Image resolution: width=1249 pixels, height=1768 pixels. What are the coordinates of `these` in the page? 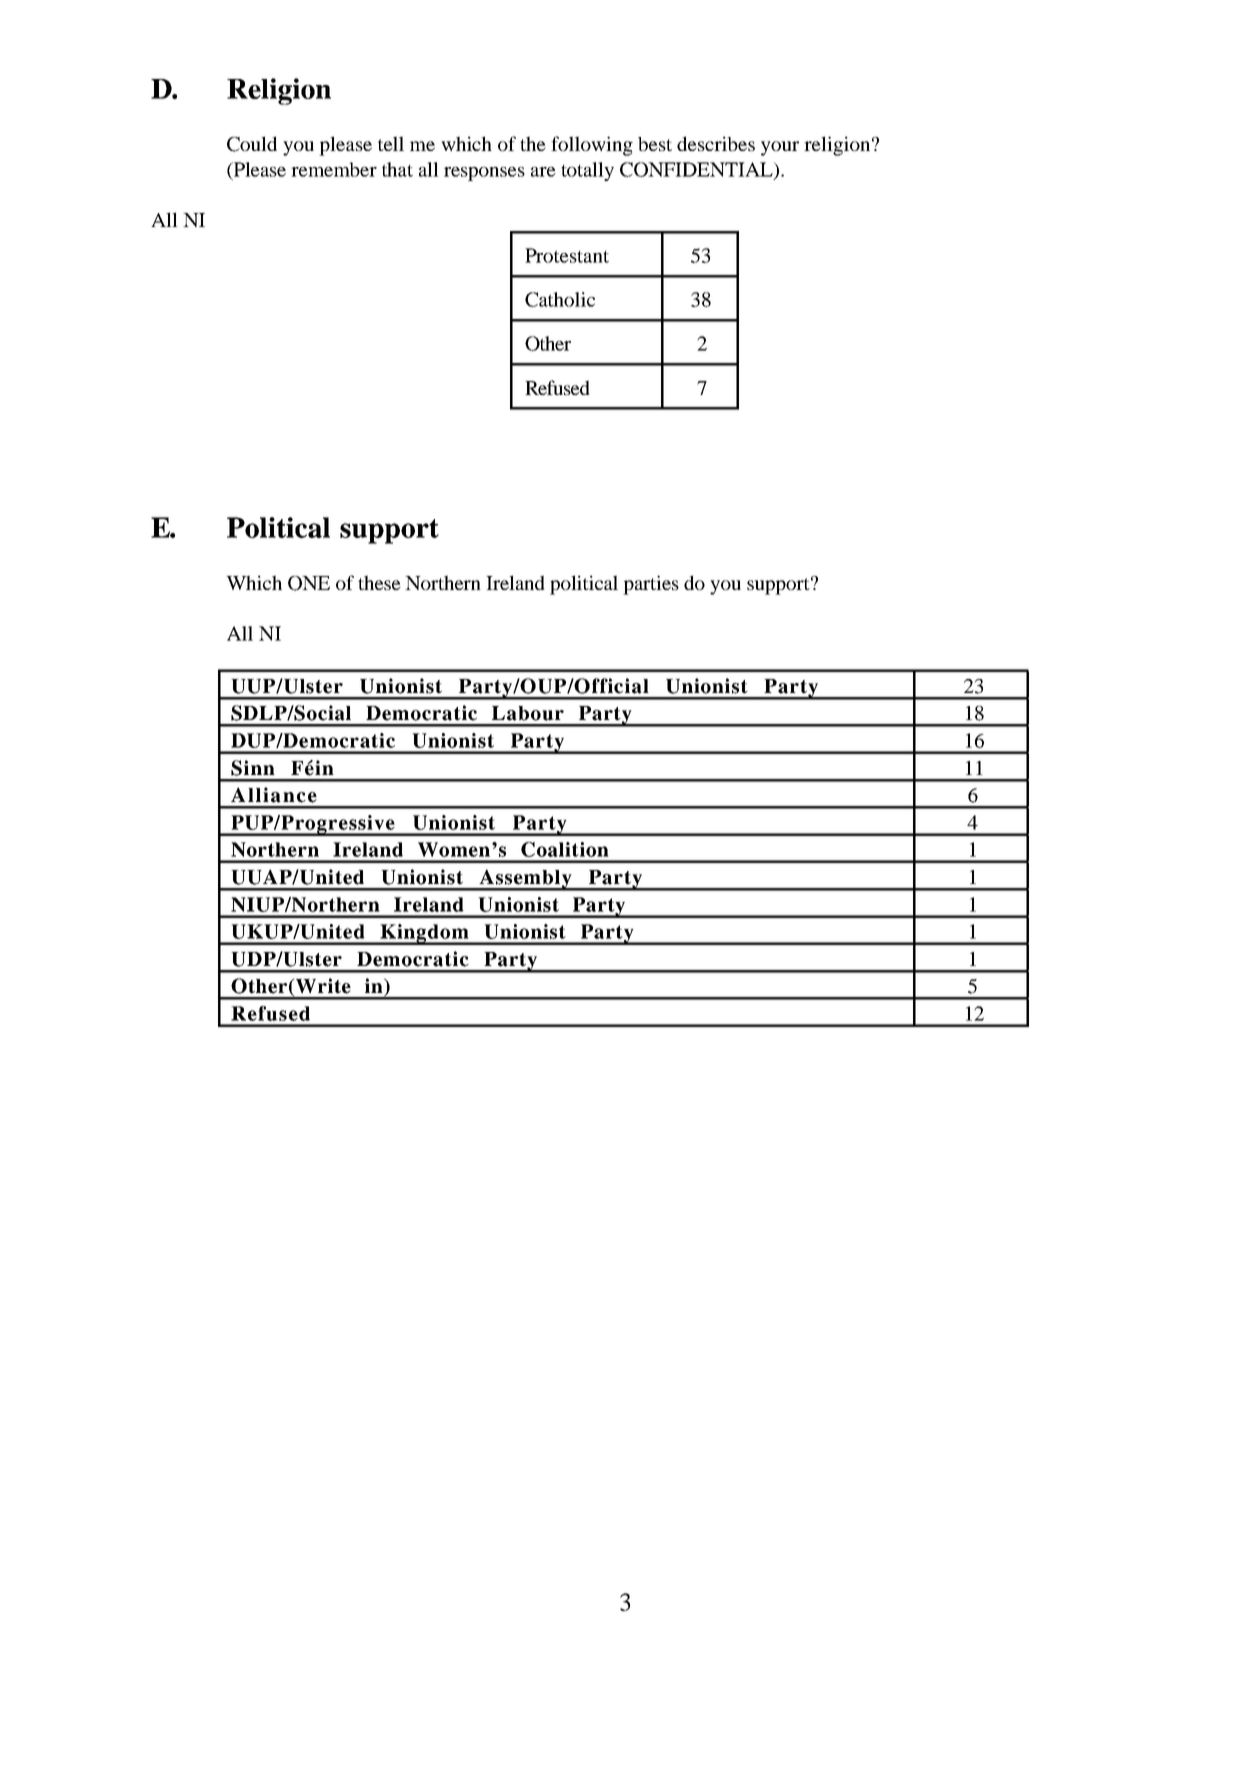 It's located at (379, 582).
